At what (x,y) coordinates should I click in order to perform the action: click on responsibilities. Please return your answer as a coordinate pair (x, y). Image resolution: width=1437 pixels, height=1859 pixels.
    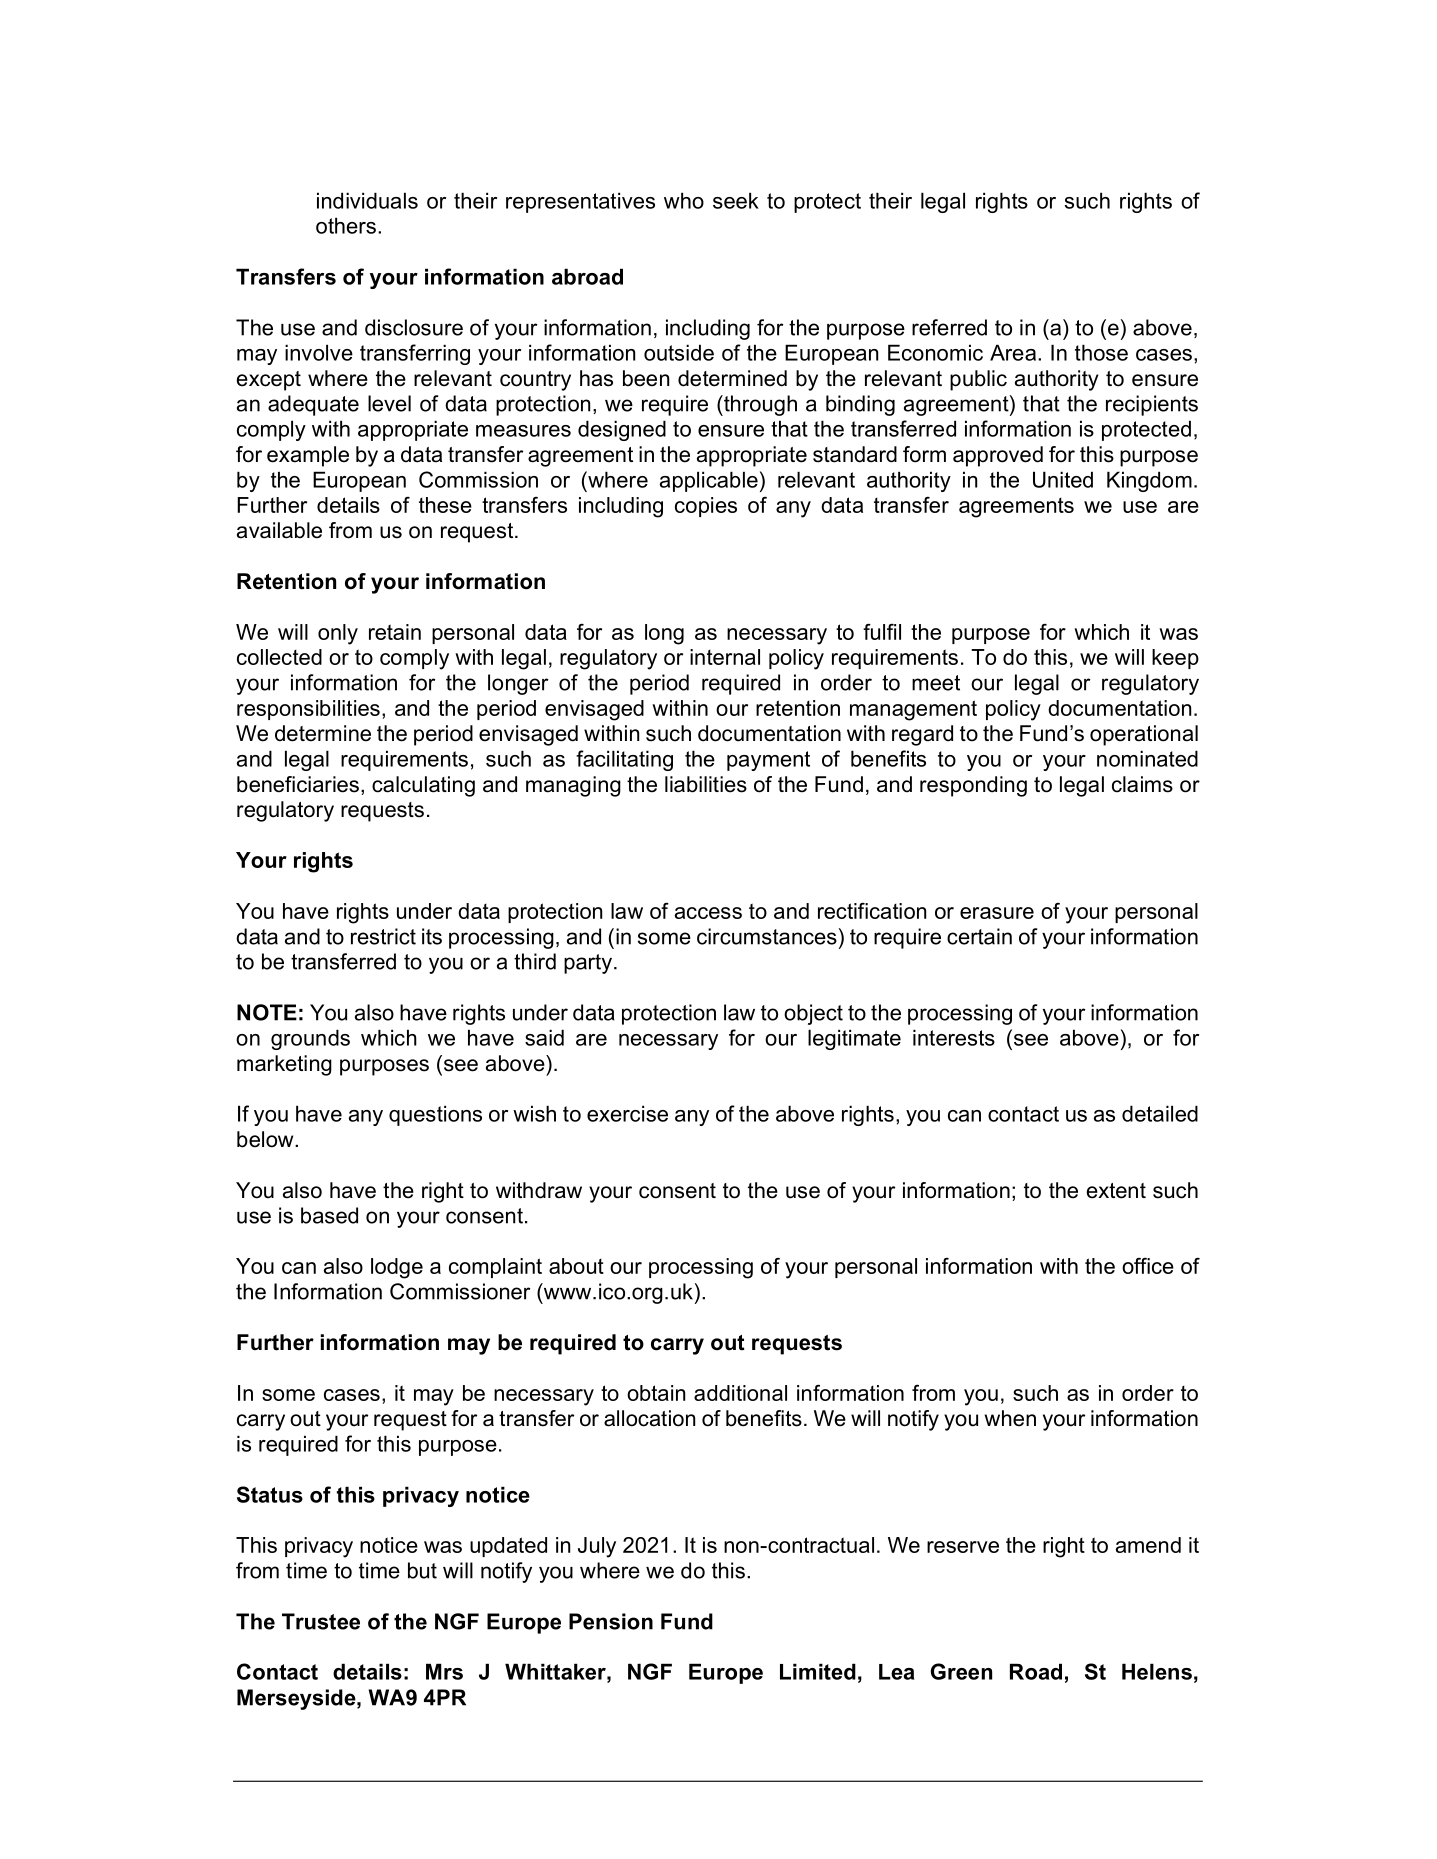
    Looking at the image, I should click on (308, 710).
